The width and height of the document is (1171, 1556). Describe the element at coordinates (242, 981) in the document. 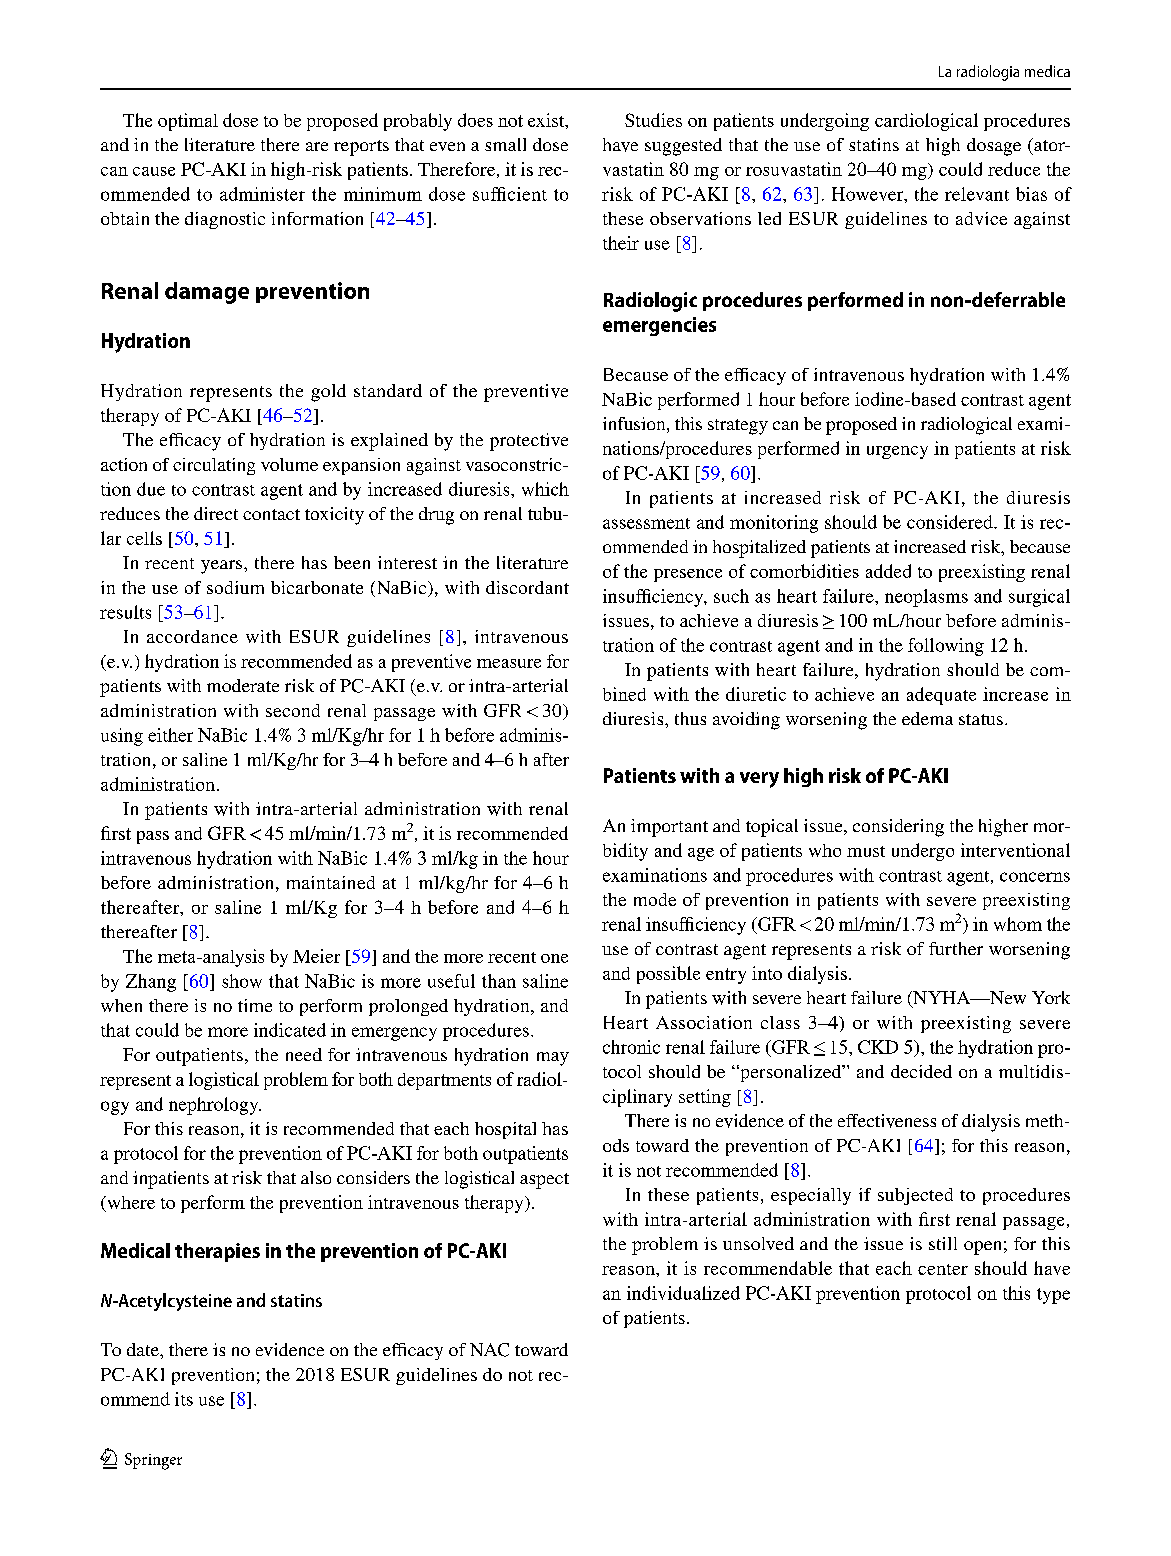

I see `show` at that location.
